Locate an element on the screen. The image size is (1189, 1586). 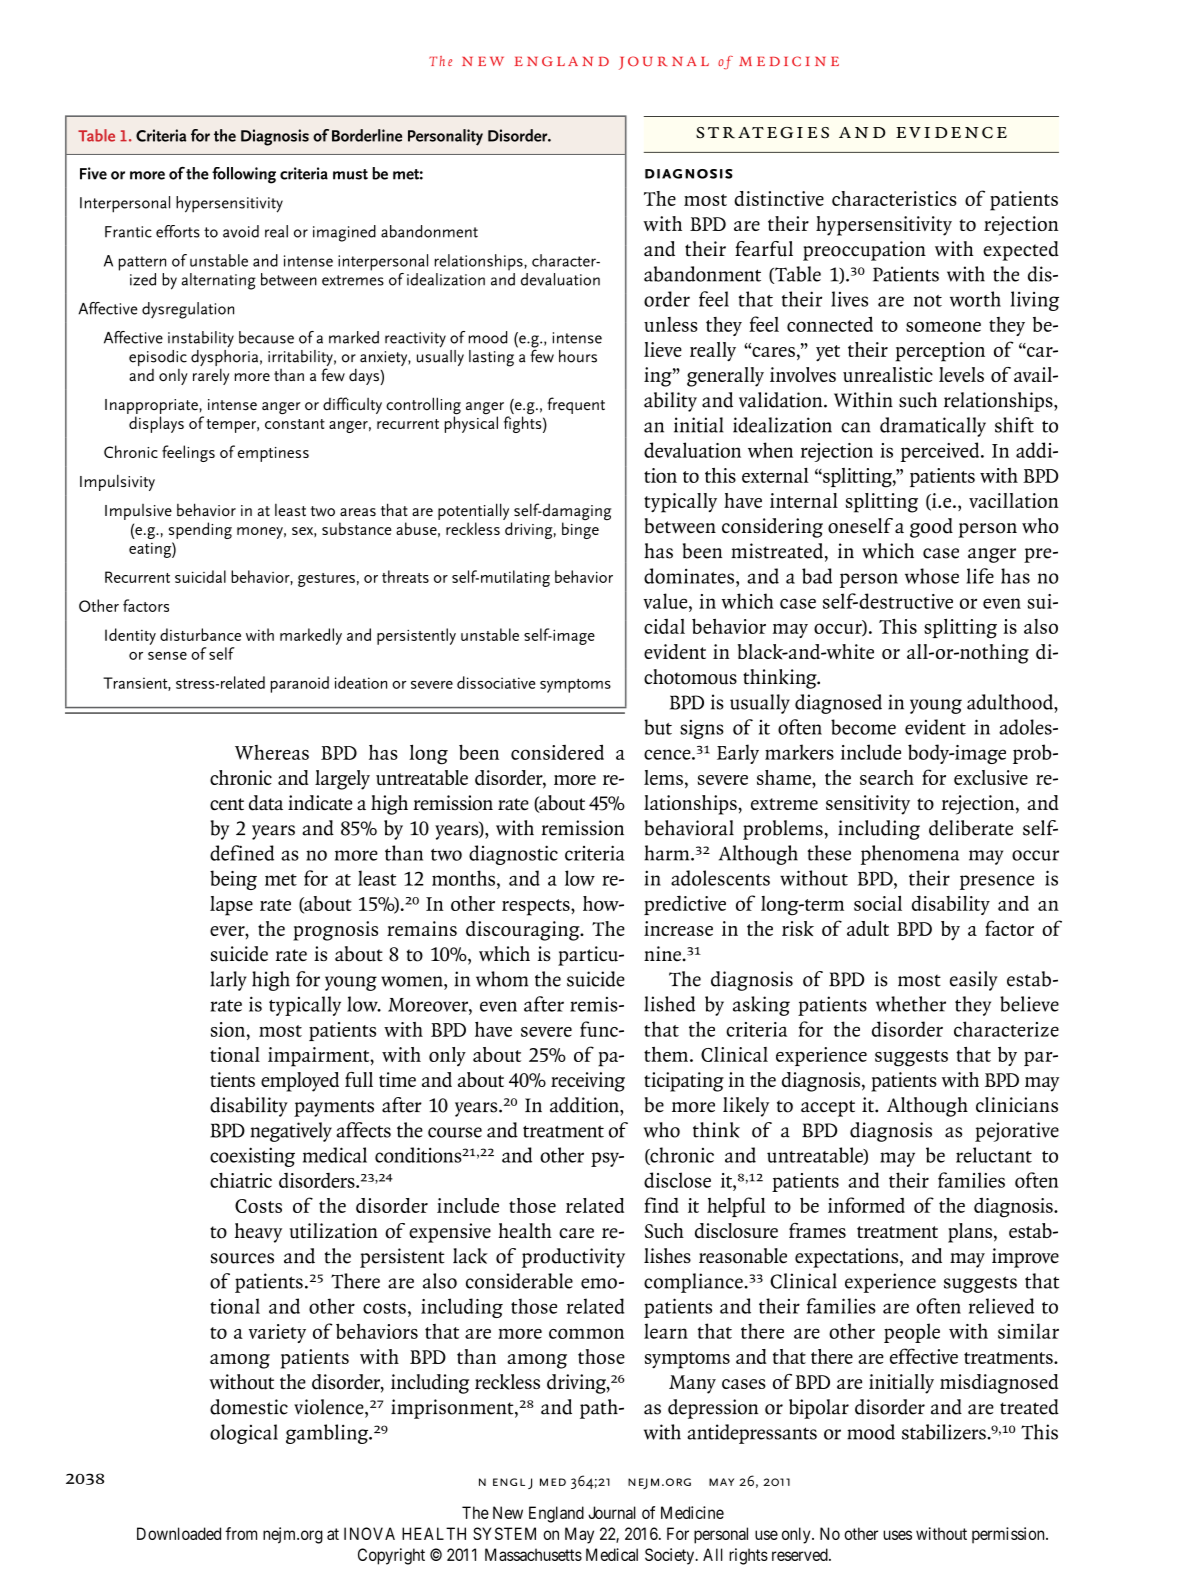
Whereas is located at coordinates (272, 752).
